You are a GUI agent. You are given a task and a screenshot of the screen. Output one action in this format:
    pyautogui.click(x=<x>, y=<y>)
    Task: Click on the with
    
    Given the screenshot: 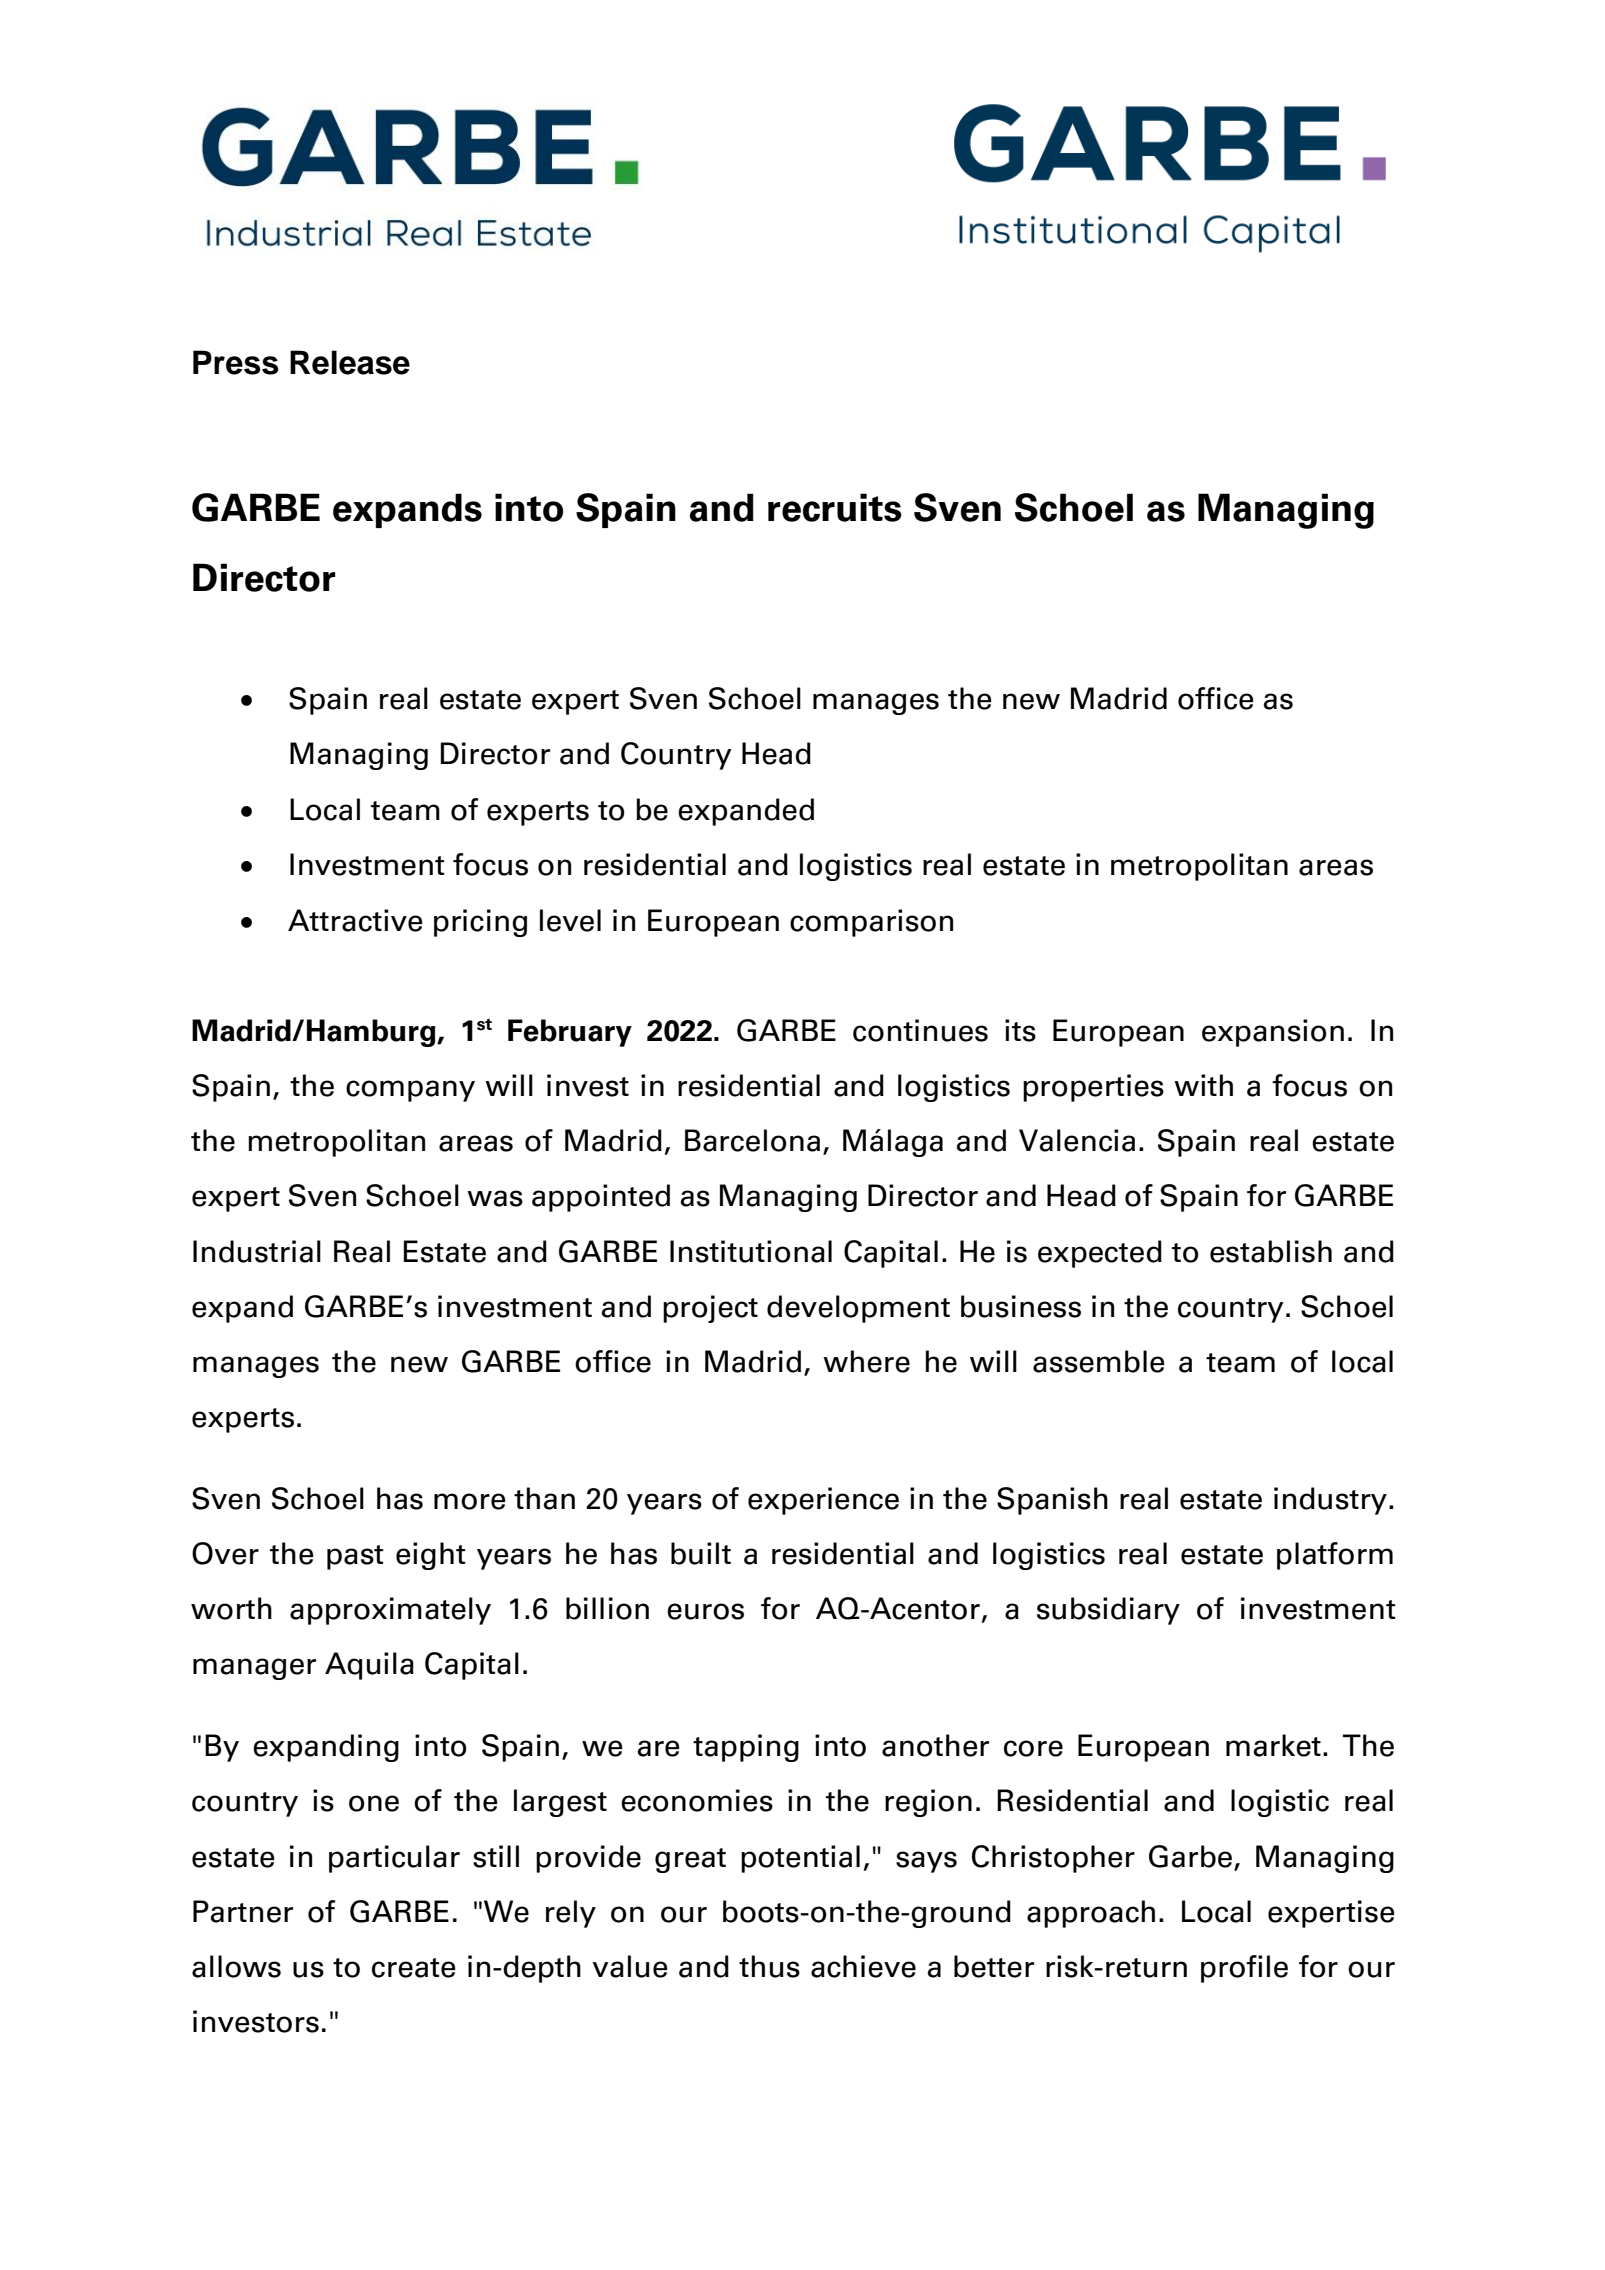 What is the action you would take?
    pyautogui.click(x=1203, y=1085)
